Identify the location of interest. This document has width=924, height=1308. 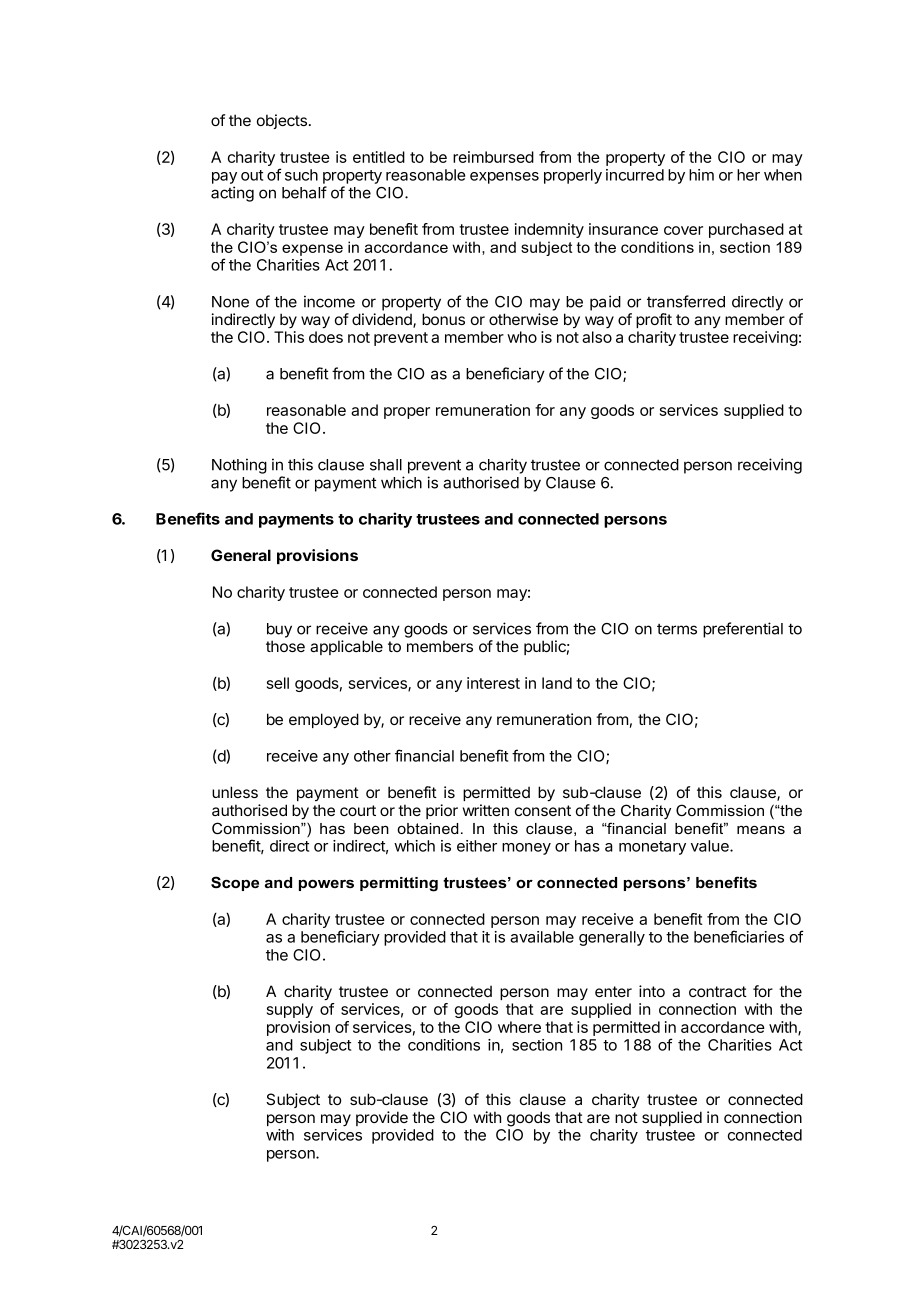
(493, 683).
